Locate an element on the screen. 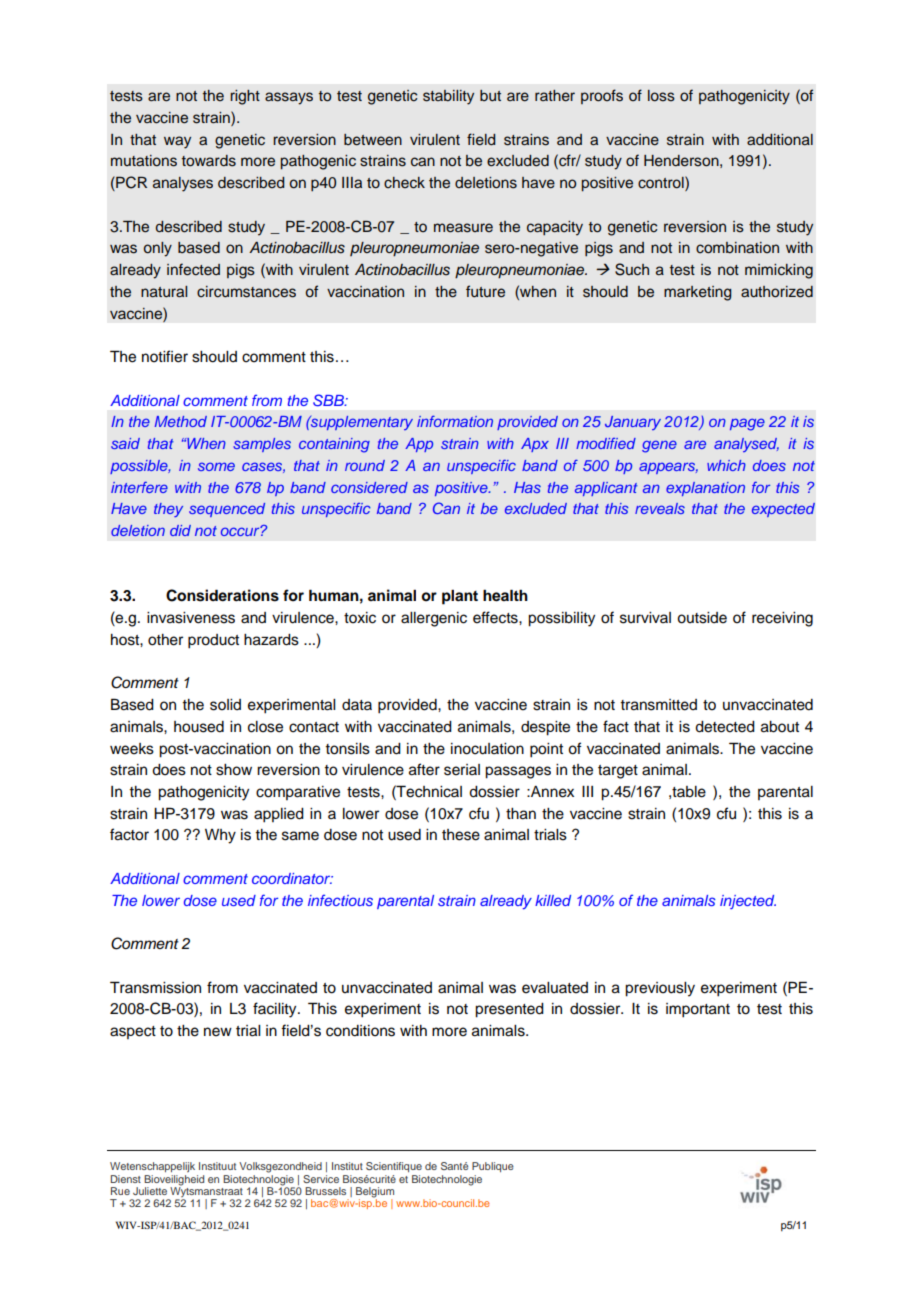 This screenshot has height=1308, width=924. show is located at coordinates (234, 770).
